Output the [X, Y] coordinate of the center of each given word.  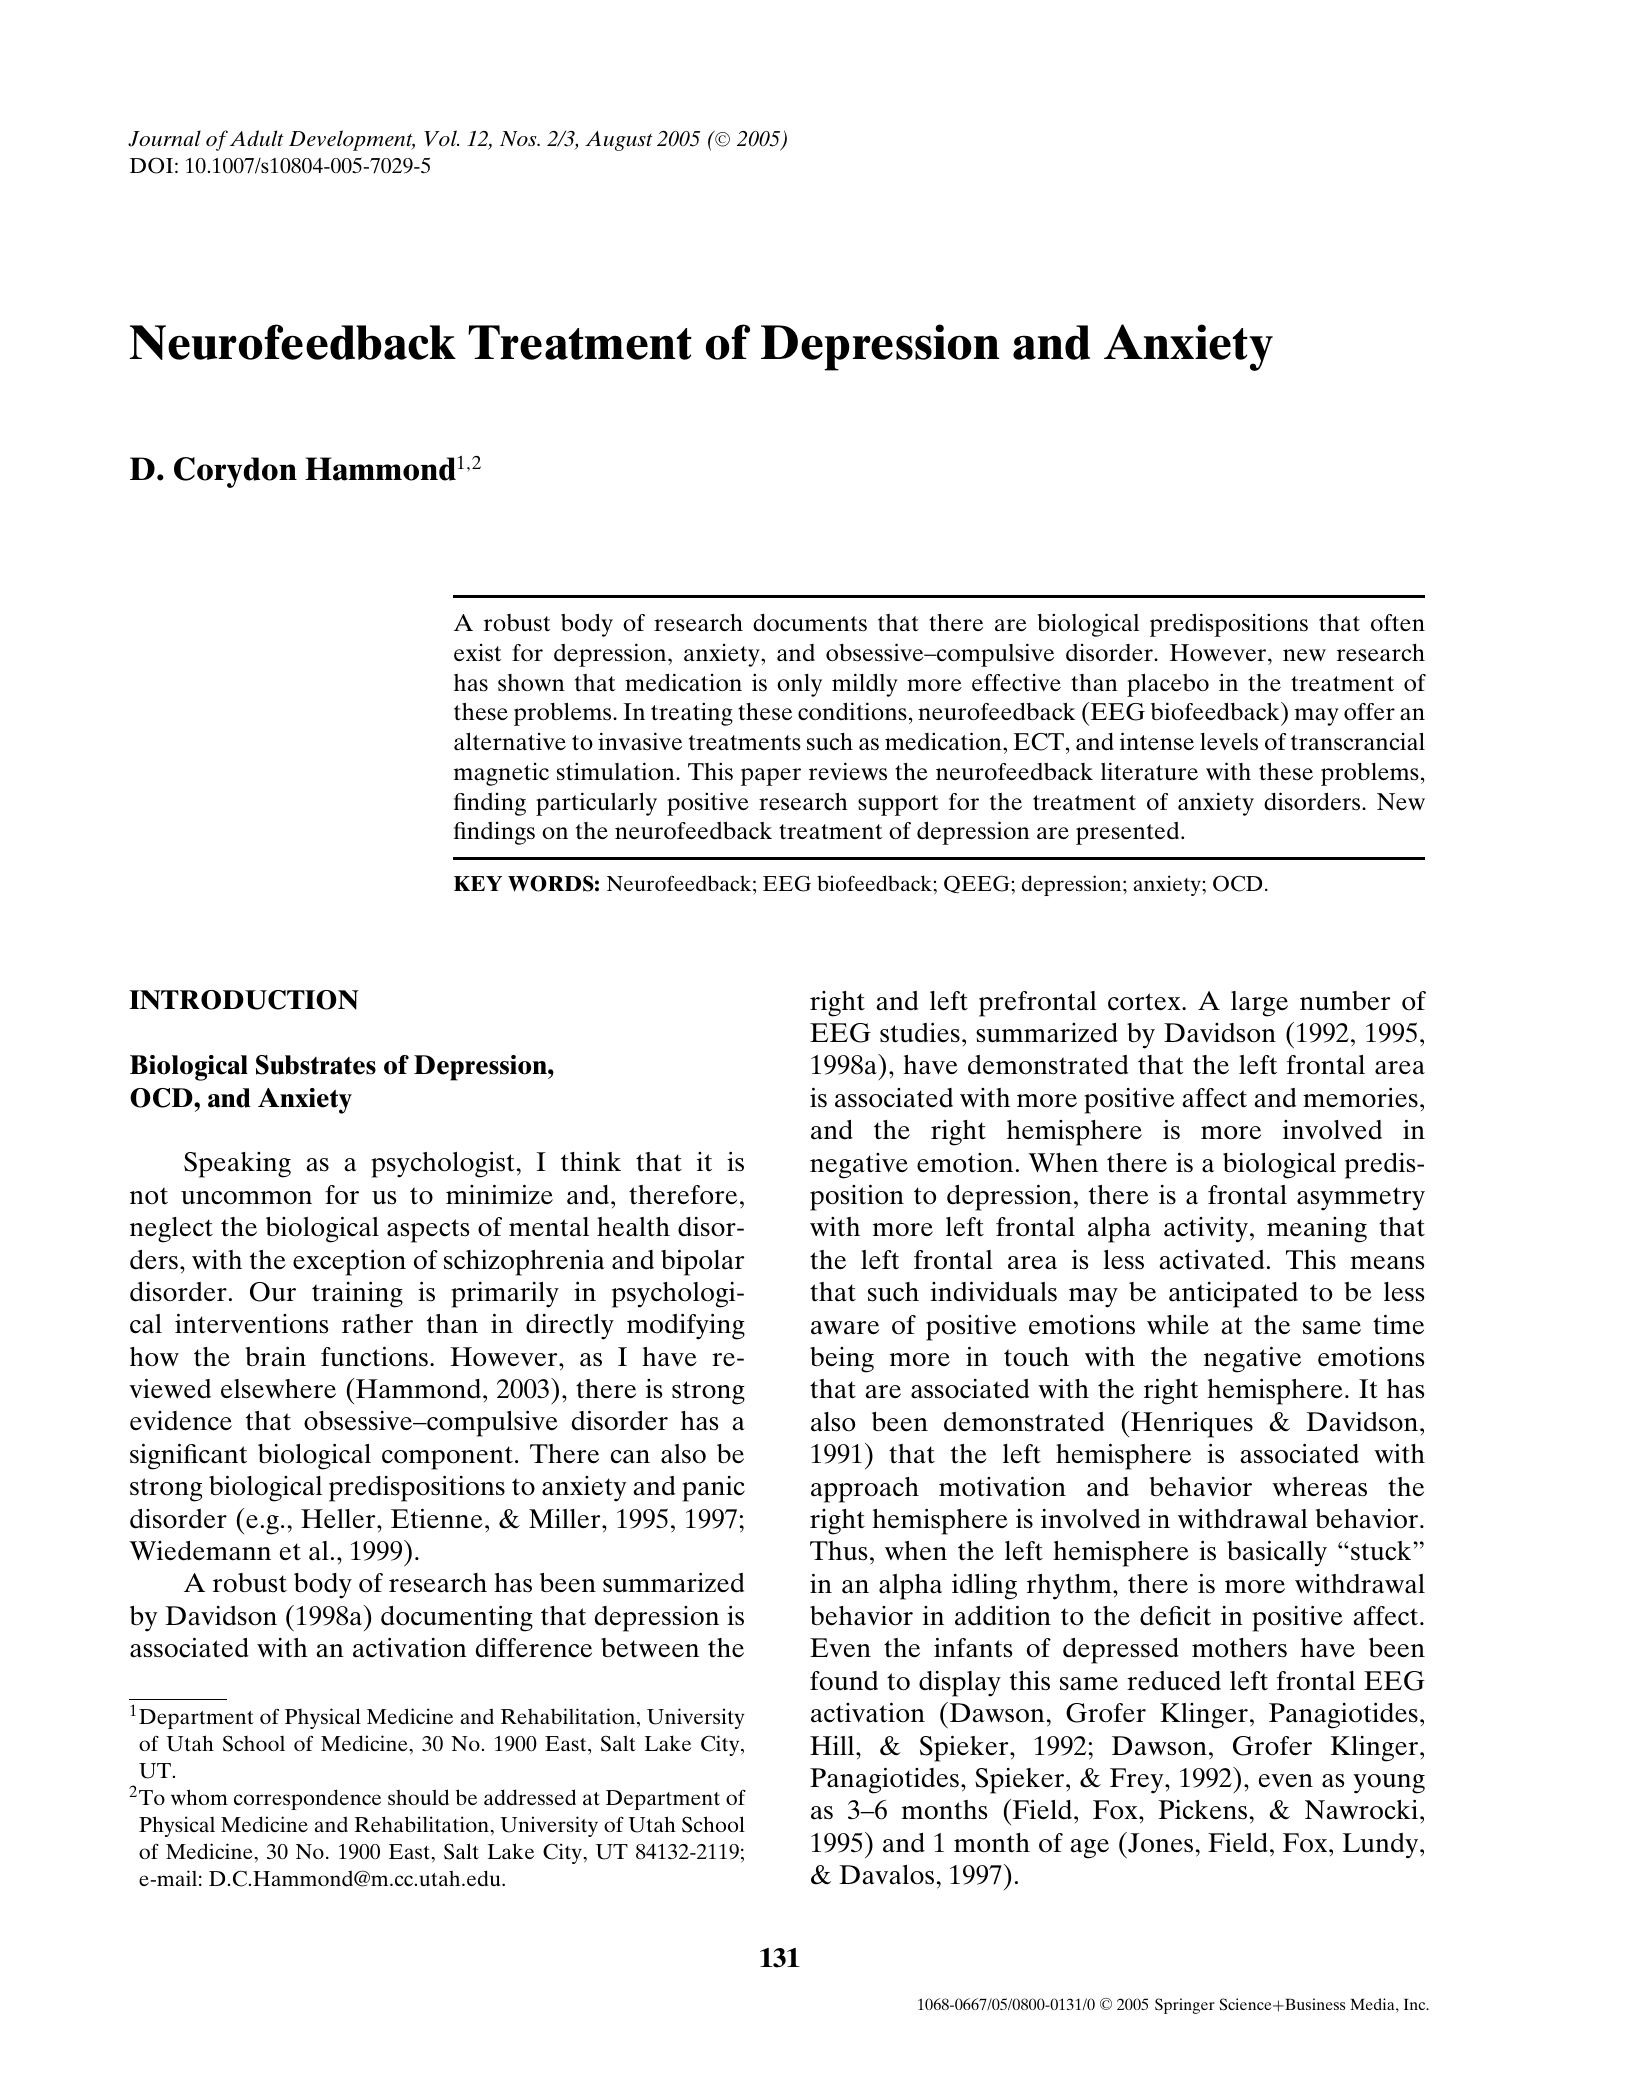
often [1398, 622]
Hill [833, 1745]
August [619, 141]
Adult [257, 138]
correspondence [307, 1799]
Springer [1185, 2006]
